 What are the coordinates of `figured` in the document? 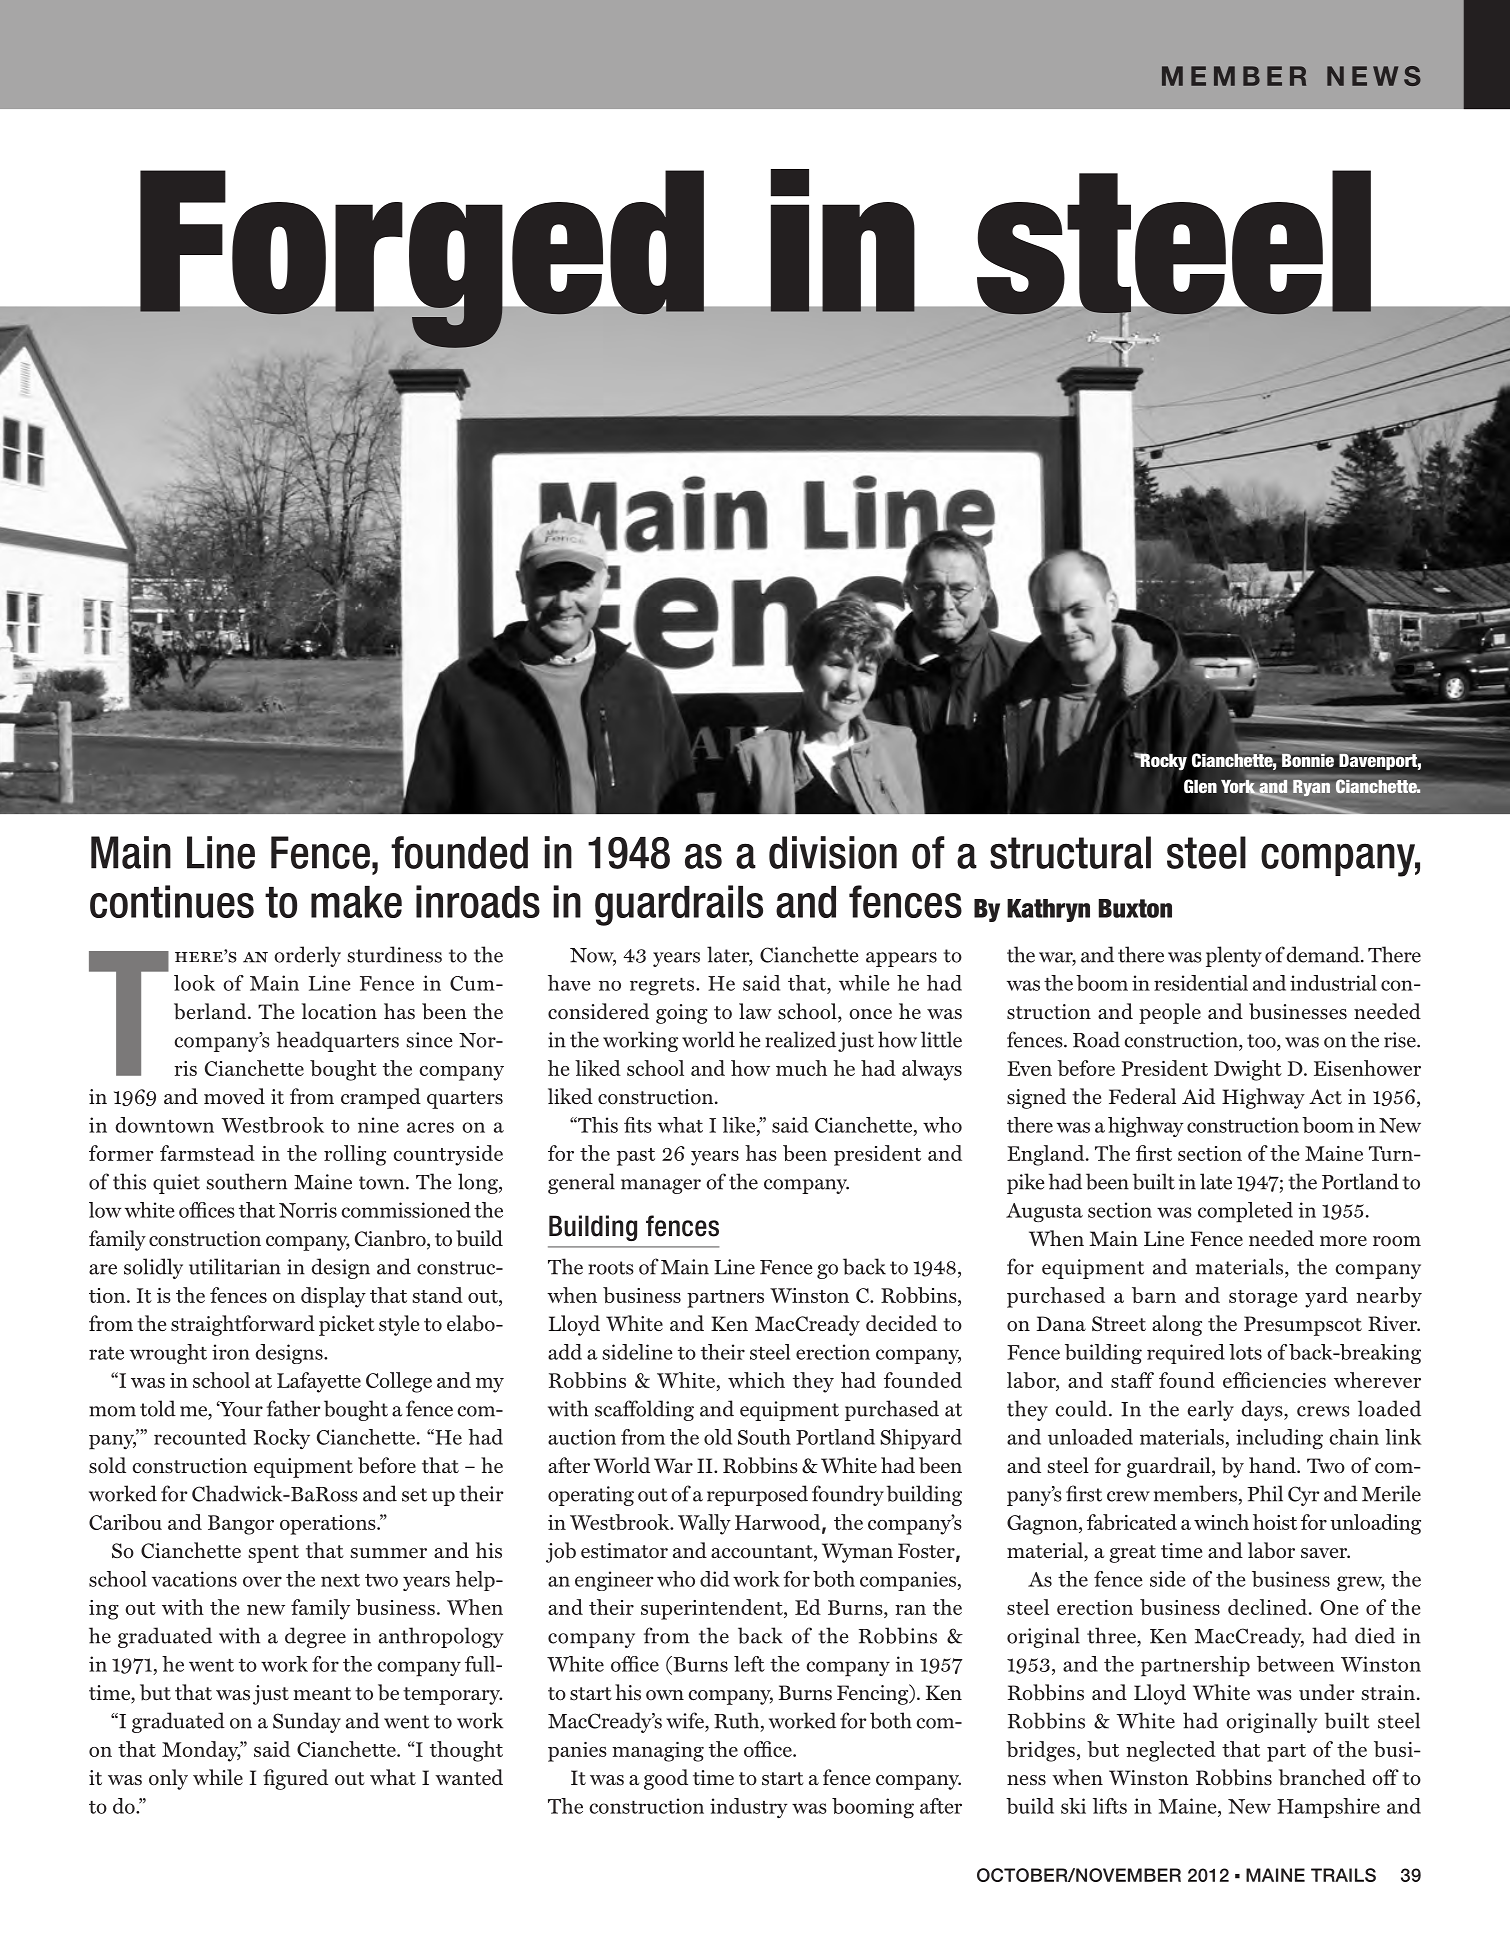 It's located at (295, 1779).
